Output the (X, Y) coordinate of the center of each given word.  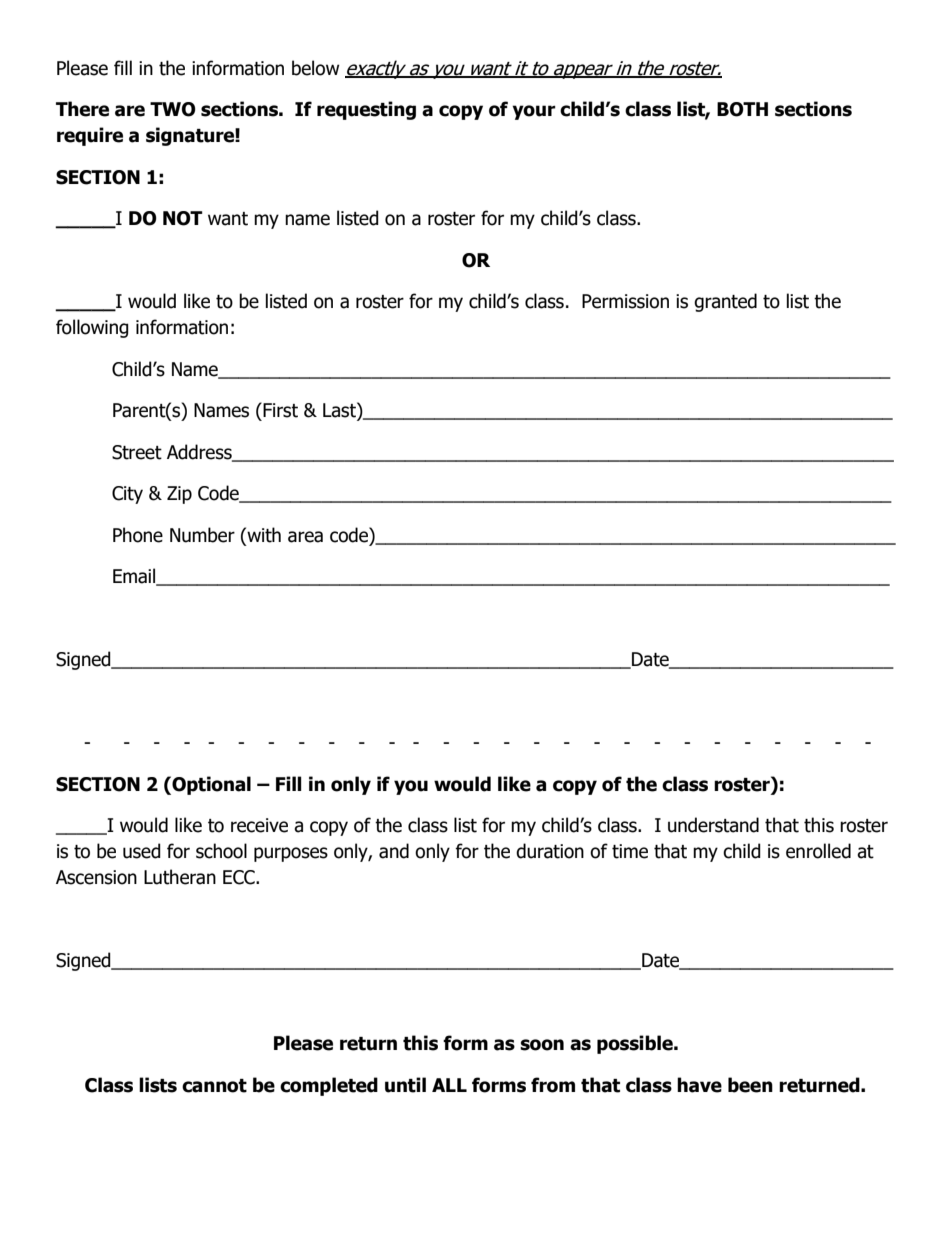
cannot (214, 1086)
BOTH (742, 109)
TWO (173, 109)
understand (713, 825)
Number (202, 535)
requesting (366, 110)
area (305, 537)
